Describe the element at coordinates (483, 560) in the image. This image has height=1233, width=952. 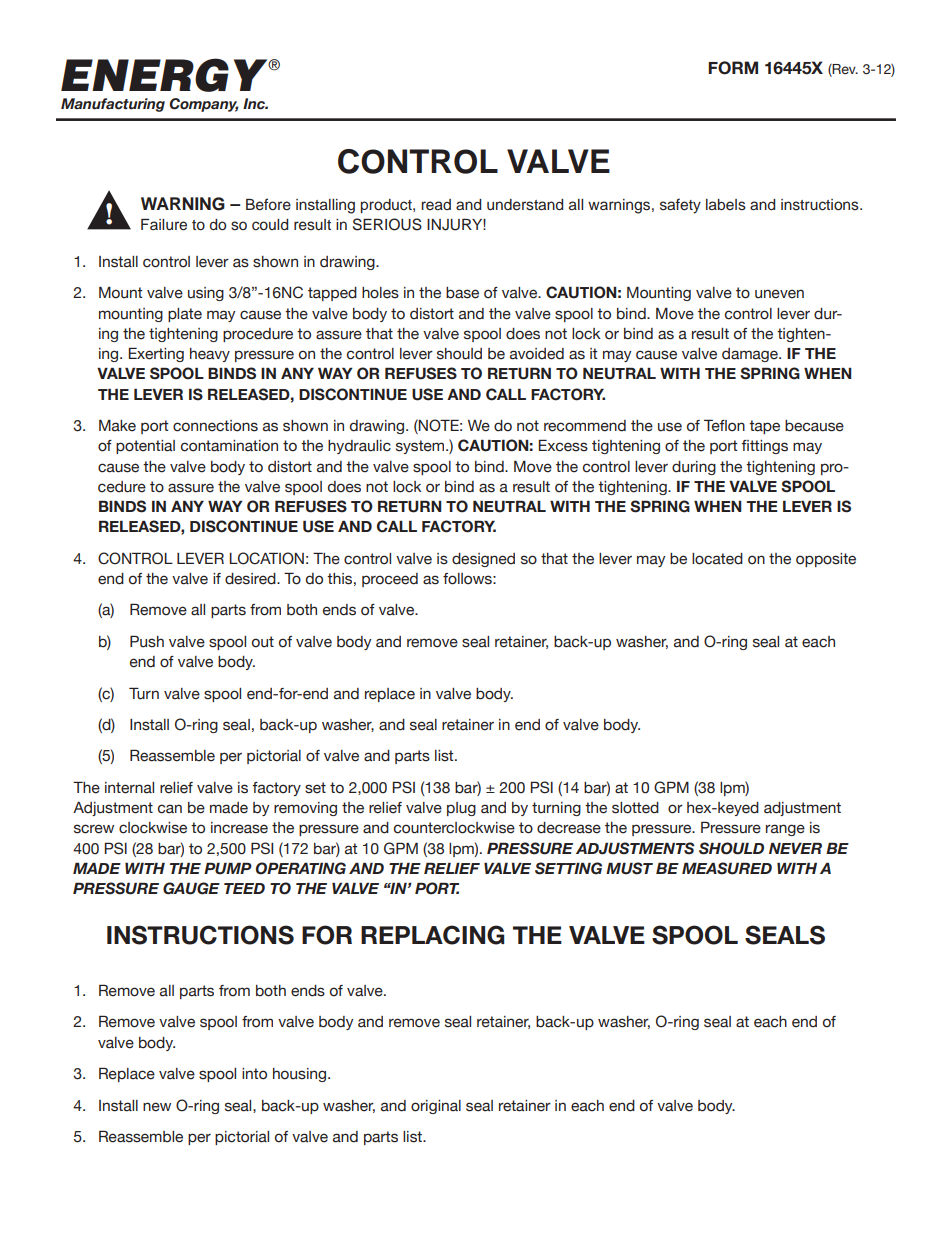
I see `designed` at that location.
